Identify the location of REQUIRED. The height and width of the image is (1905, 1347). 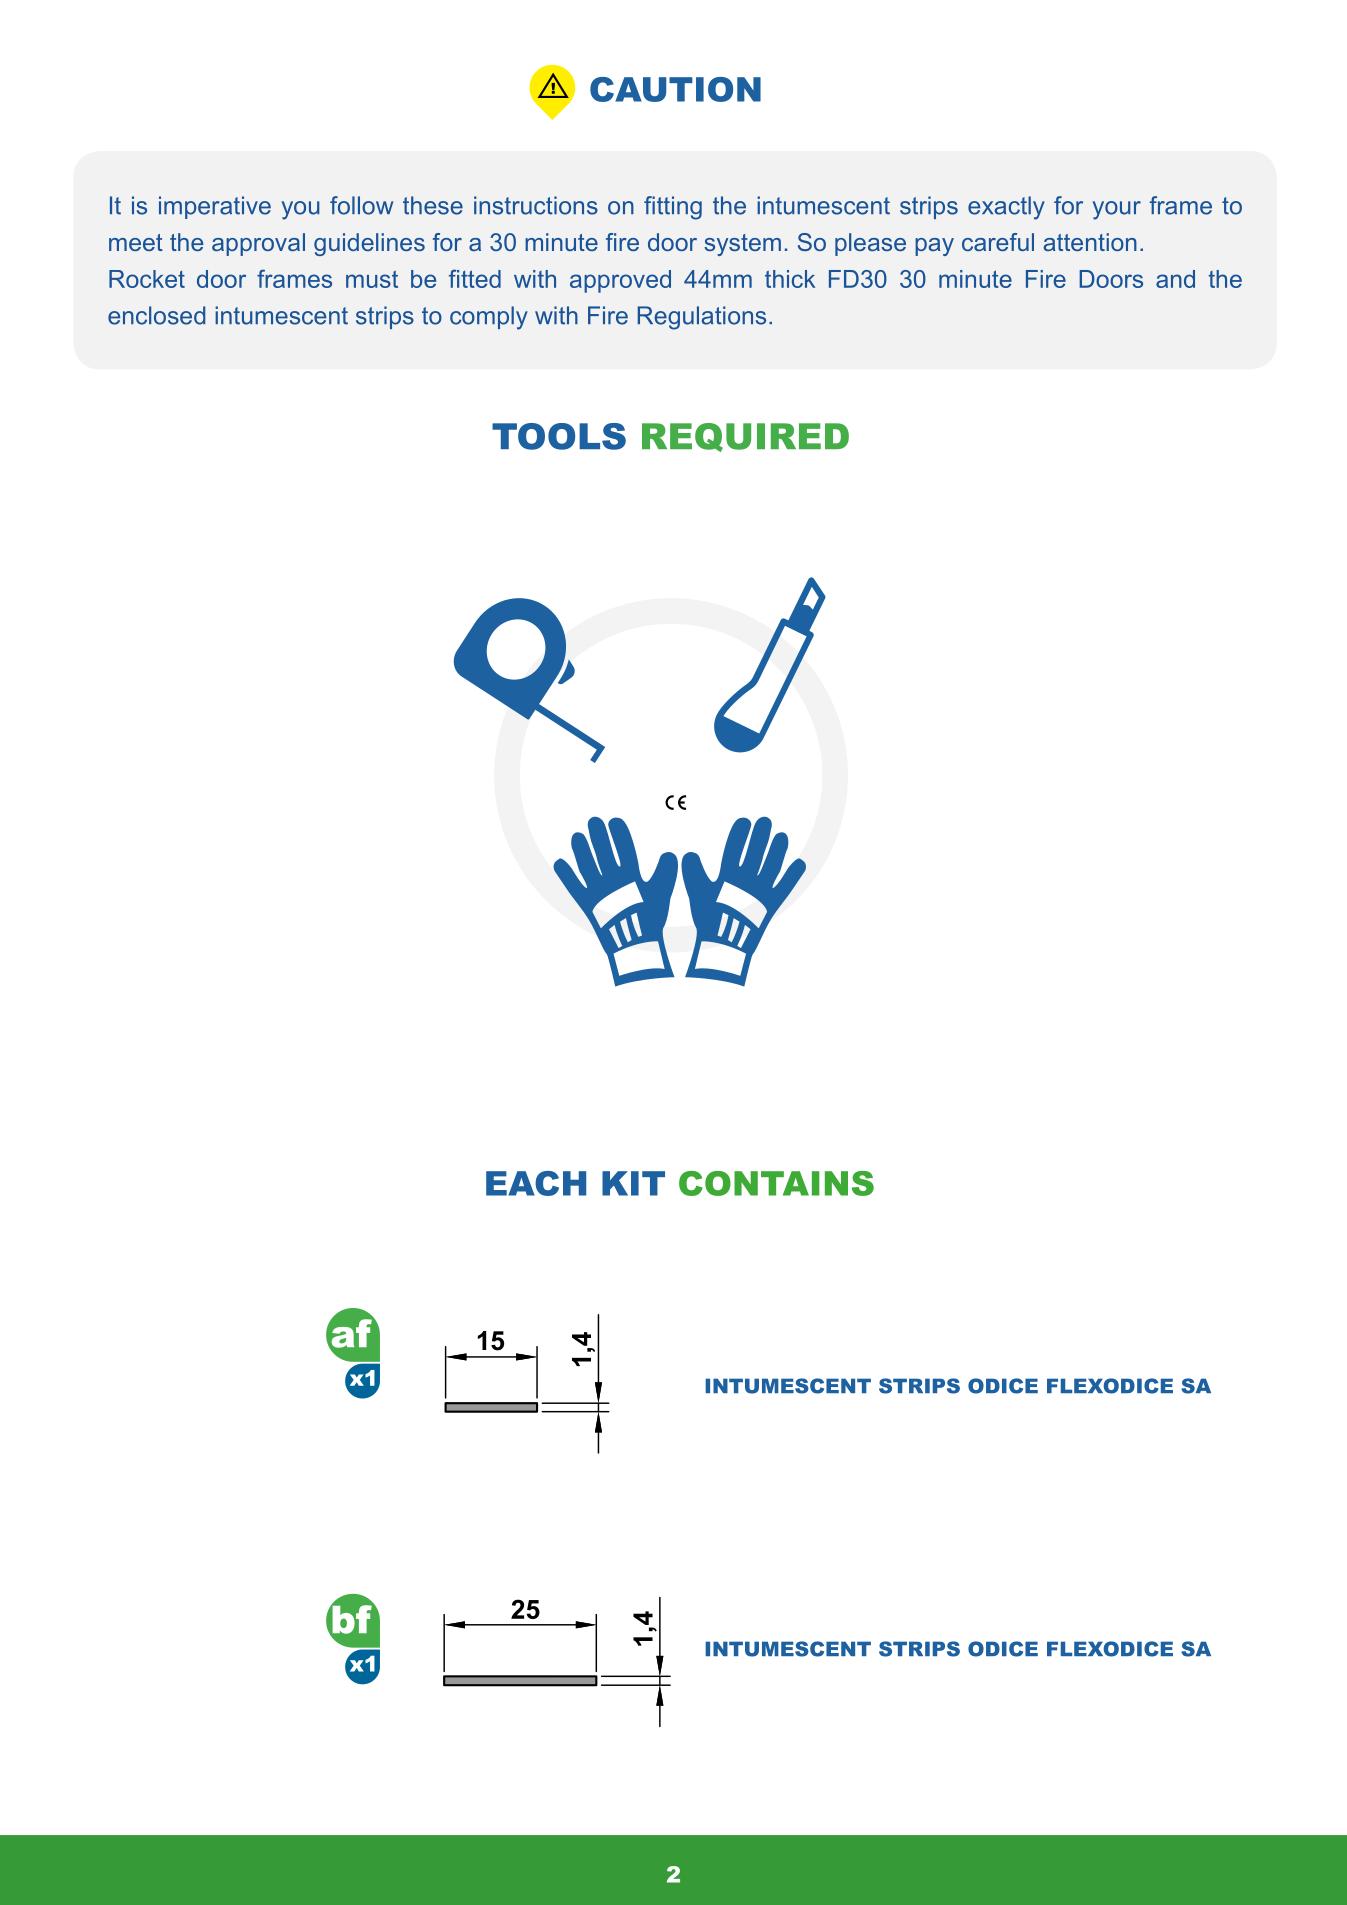
(745, 437).
